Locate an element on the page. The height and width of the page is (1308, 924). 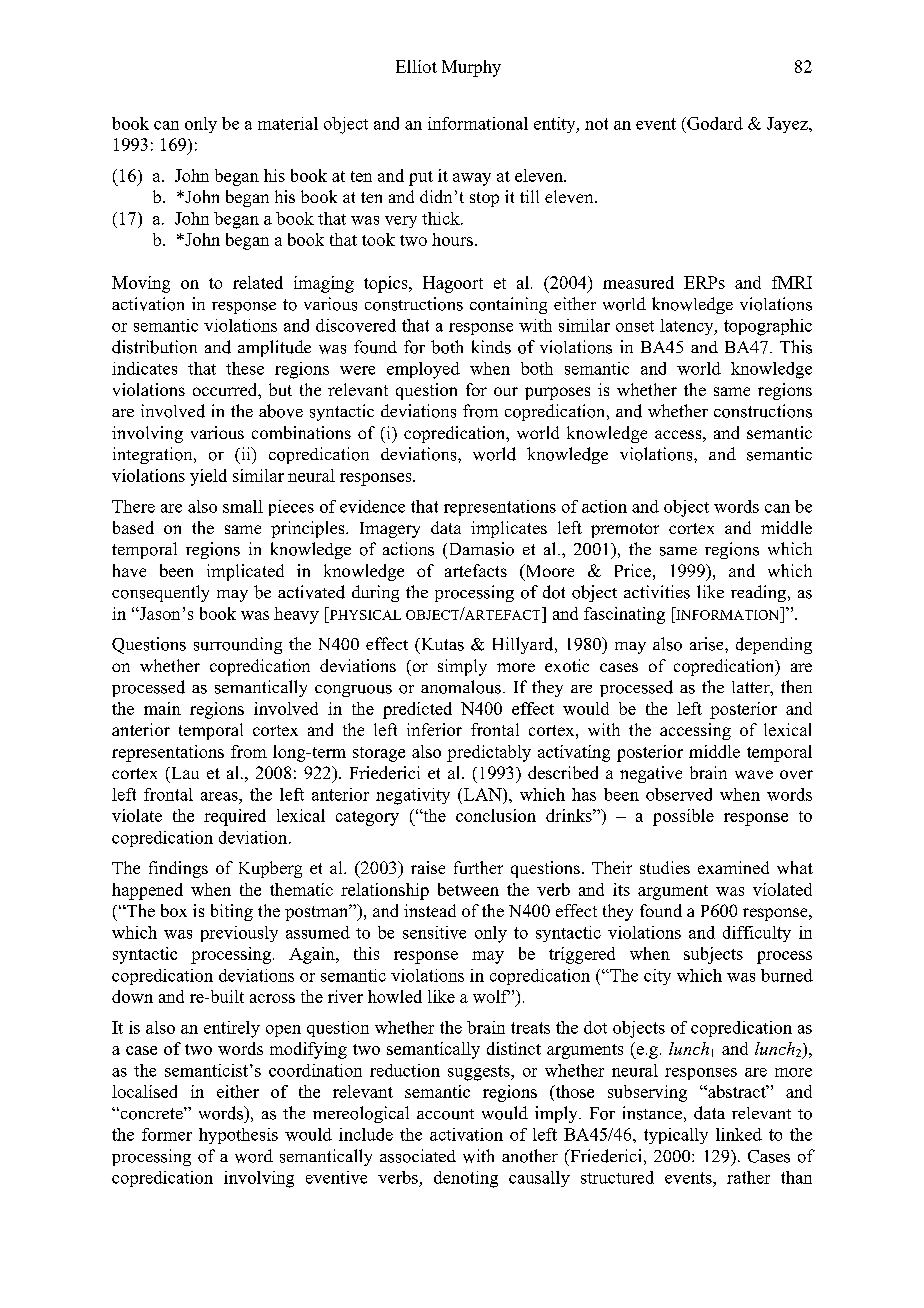
surrounding is located at coordinates (238, 645).
